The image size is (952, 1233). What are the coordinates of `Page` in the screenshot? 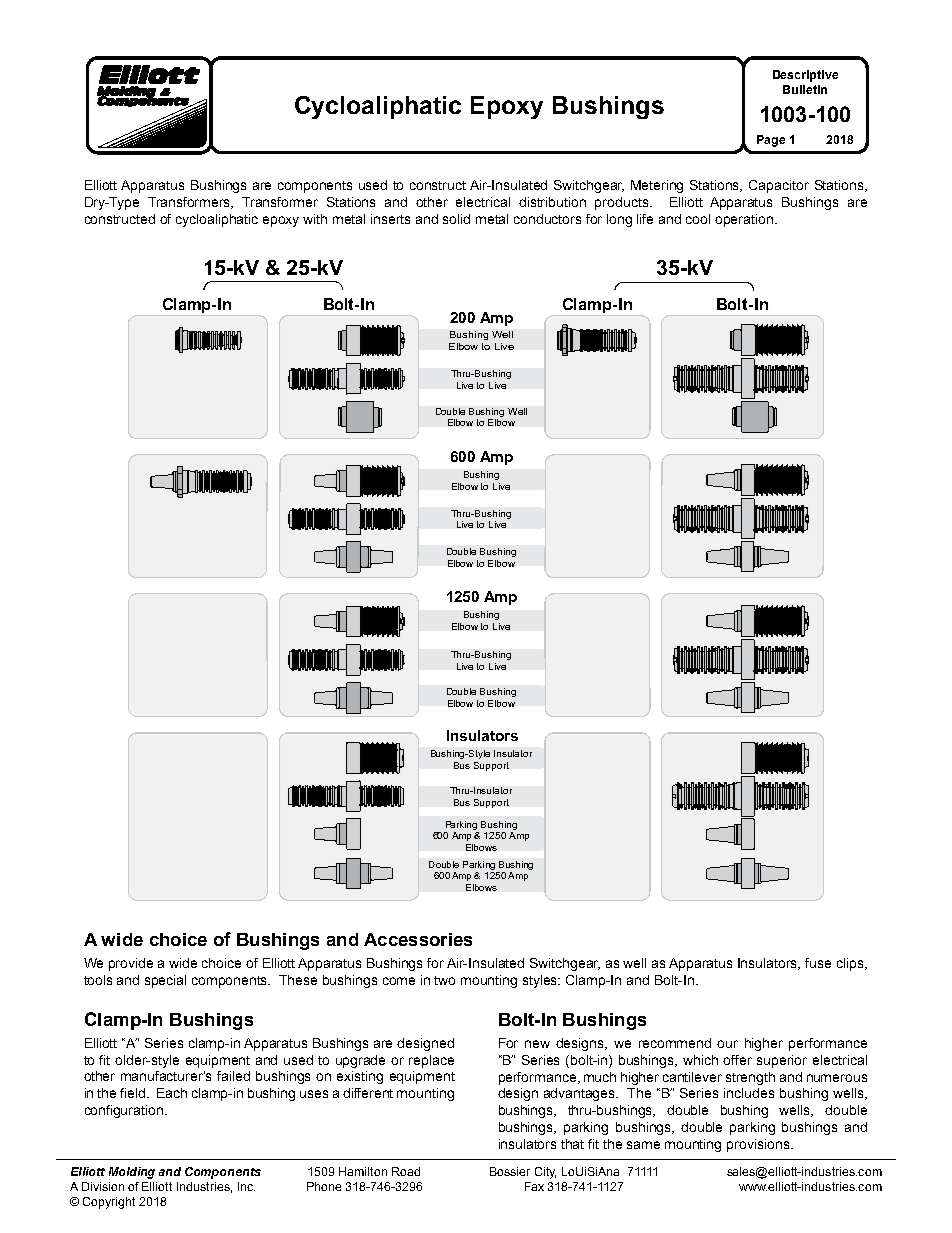 It's located at (771, 141).
